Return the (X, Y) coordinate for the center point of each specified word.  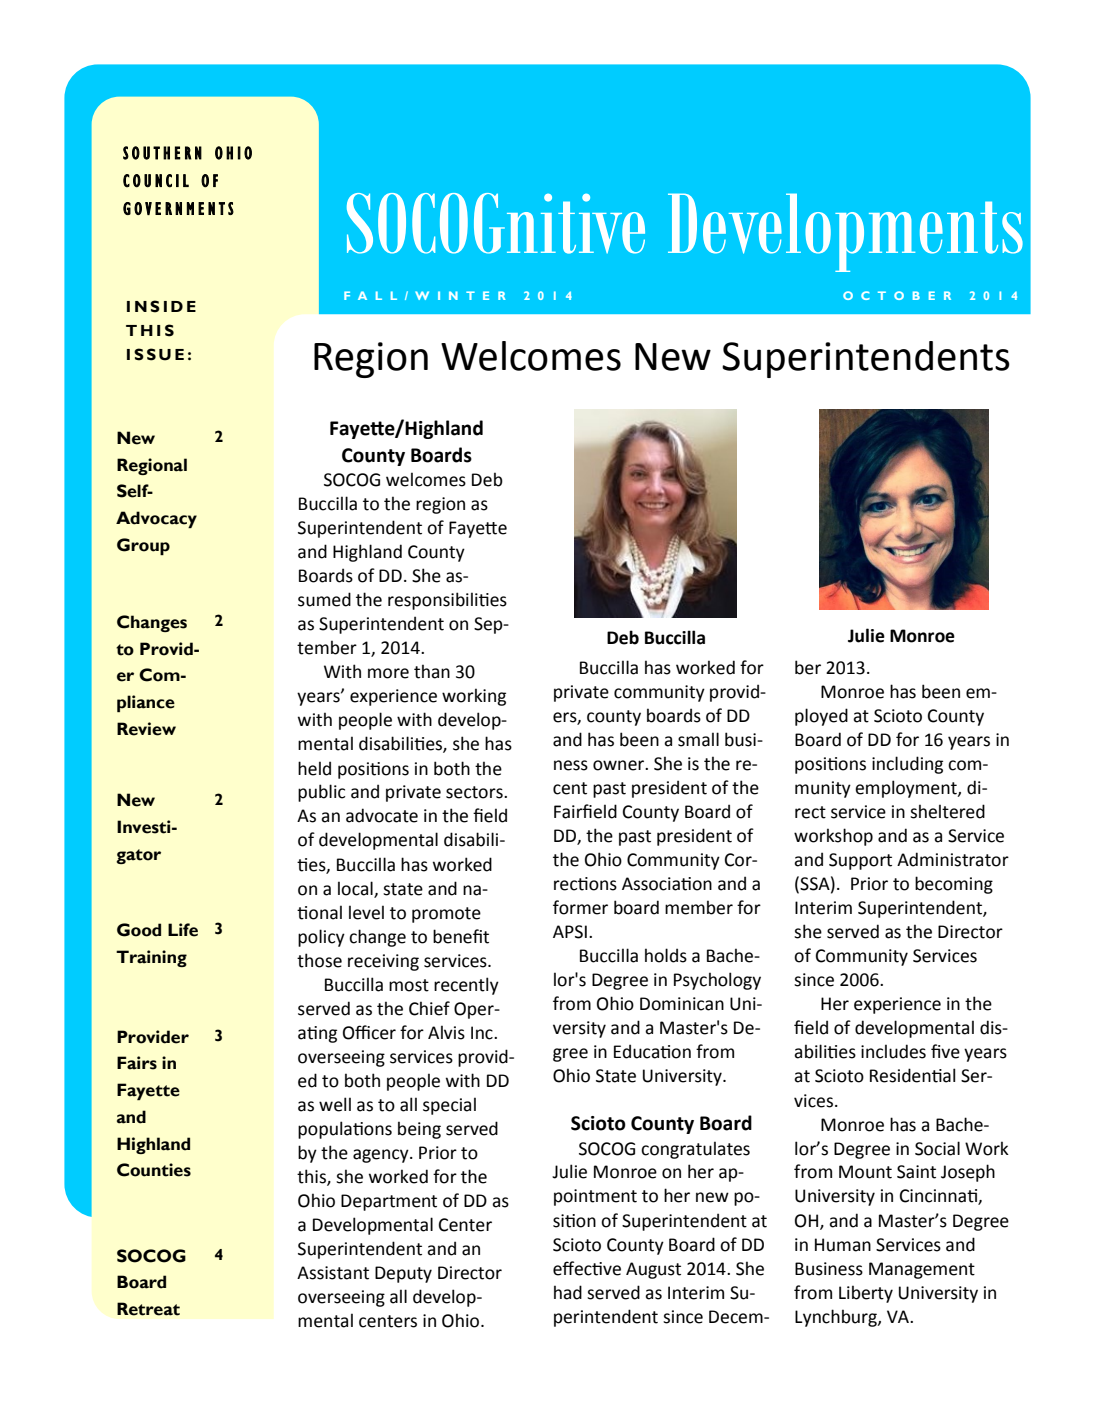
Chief (429, 1008)
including (907, 765)
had (568, 1292)
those (319, 960)
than (432, 671)
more (388, 673)
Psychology (717, 981)
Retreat (148, 1309)
